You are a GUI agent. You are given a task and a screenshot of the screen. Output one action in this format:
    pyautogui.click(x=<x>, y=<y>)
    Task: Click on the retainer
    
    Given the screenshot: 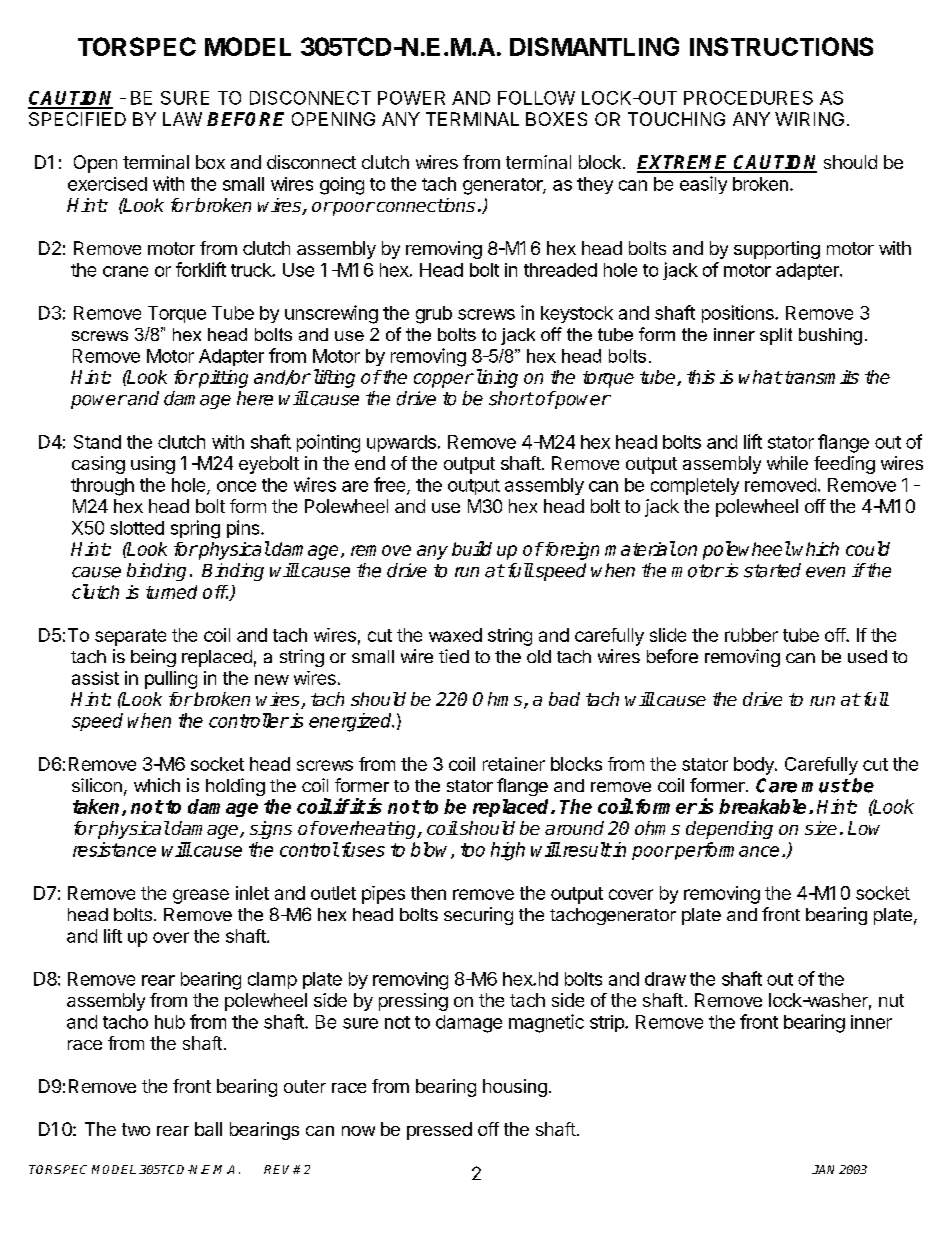 What is the action you would take?
    pyautogui.click(x=514, y=764)
